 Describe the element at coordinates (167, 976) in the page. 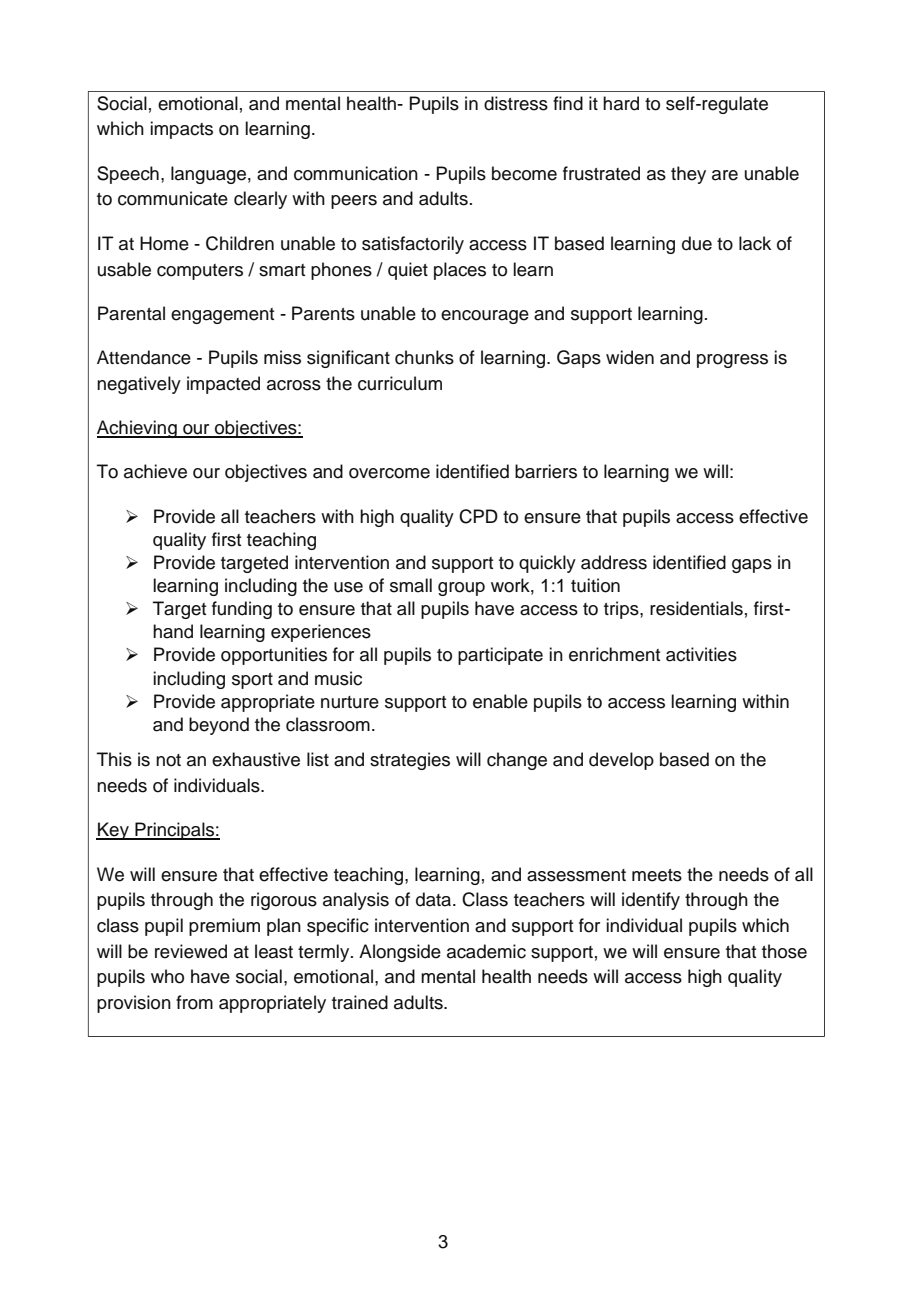

I see `who` at that location.
